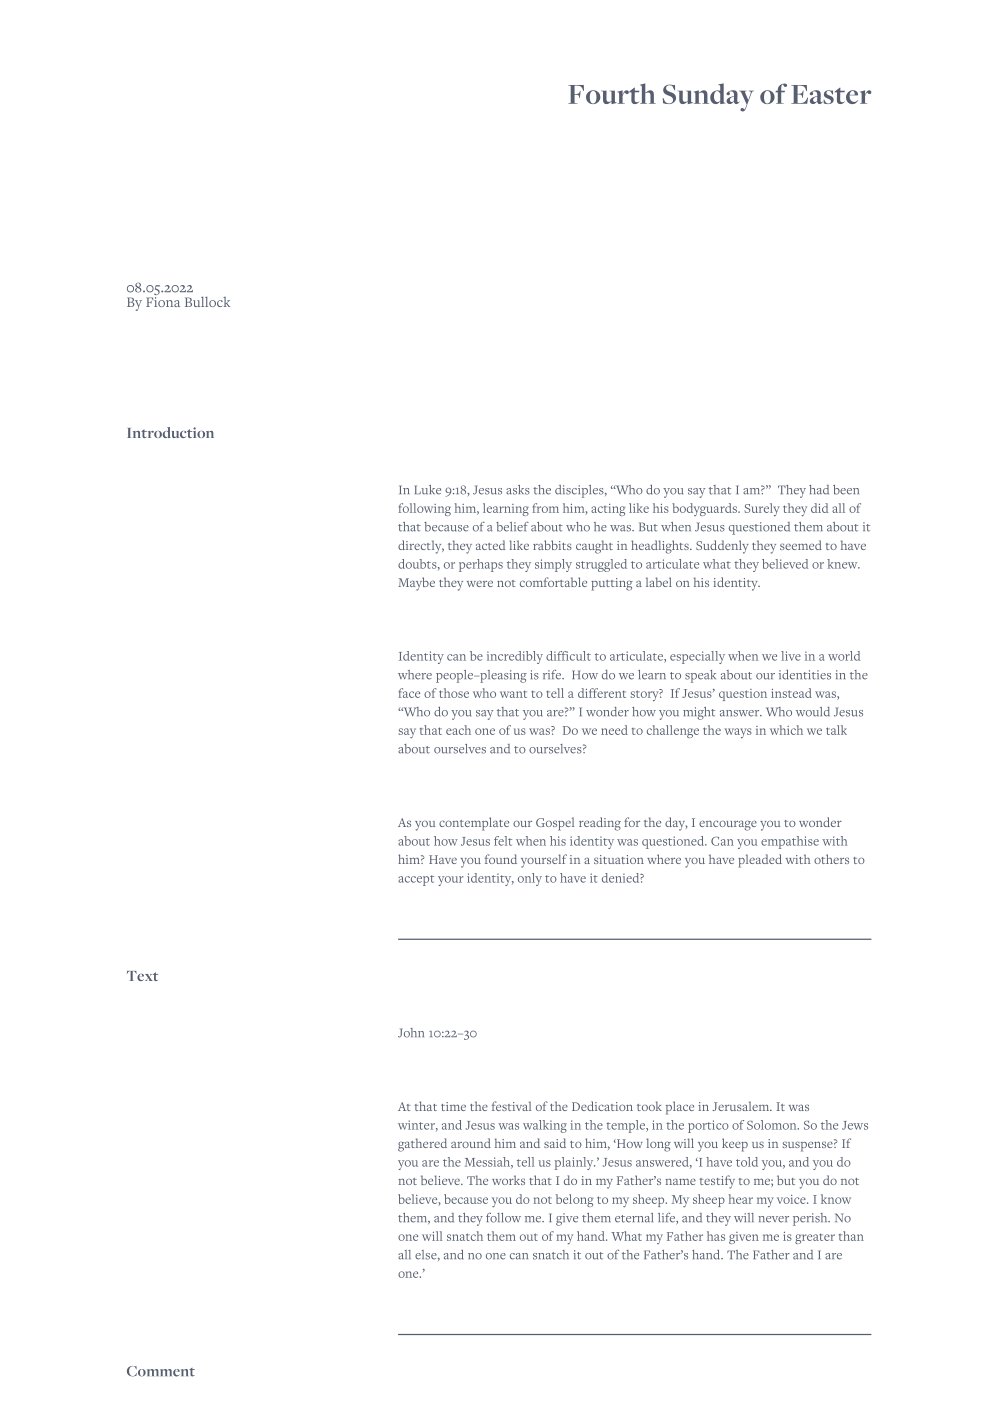 This screenshot has width=998, height=1407. What do you see at coordinates (708, 97) in the screenshot?
I see `Sunday` at bounding box center [708, 97].
